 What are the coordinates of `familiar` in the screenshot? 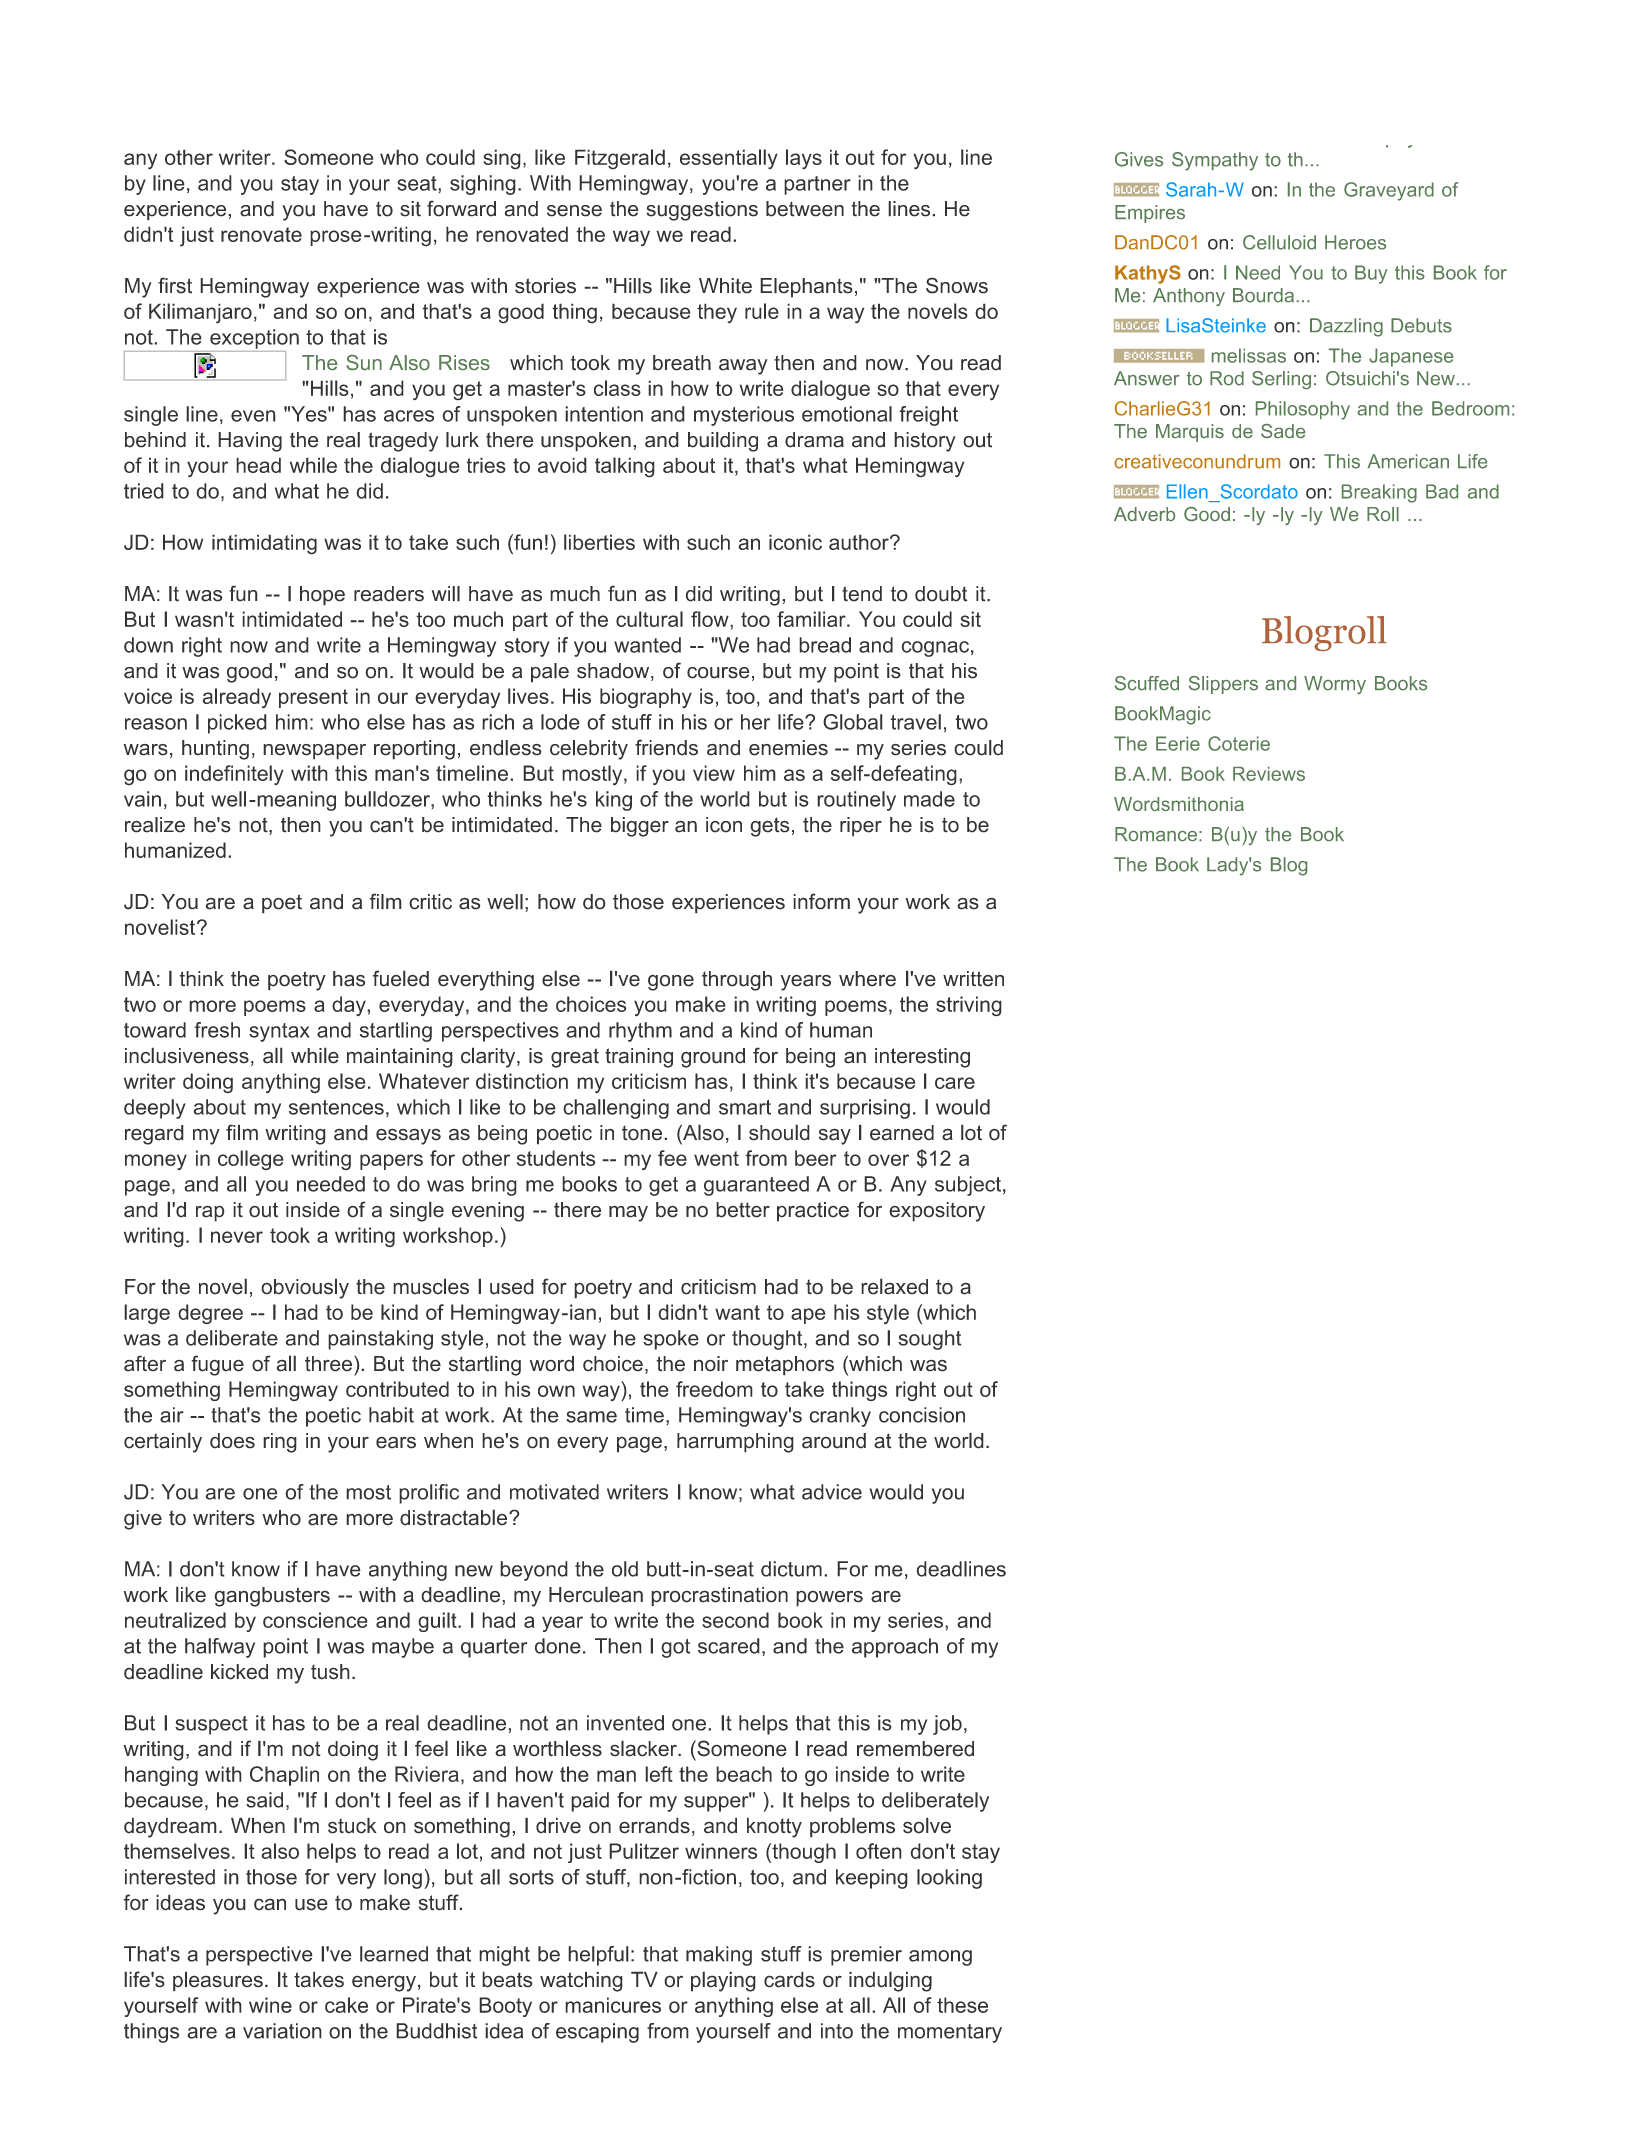 It's located at (812, 619).
